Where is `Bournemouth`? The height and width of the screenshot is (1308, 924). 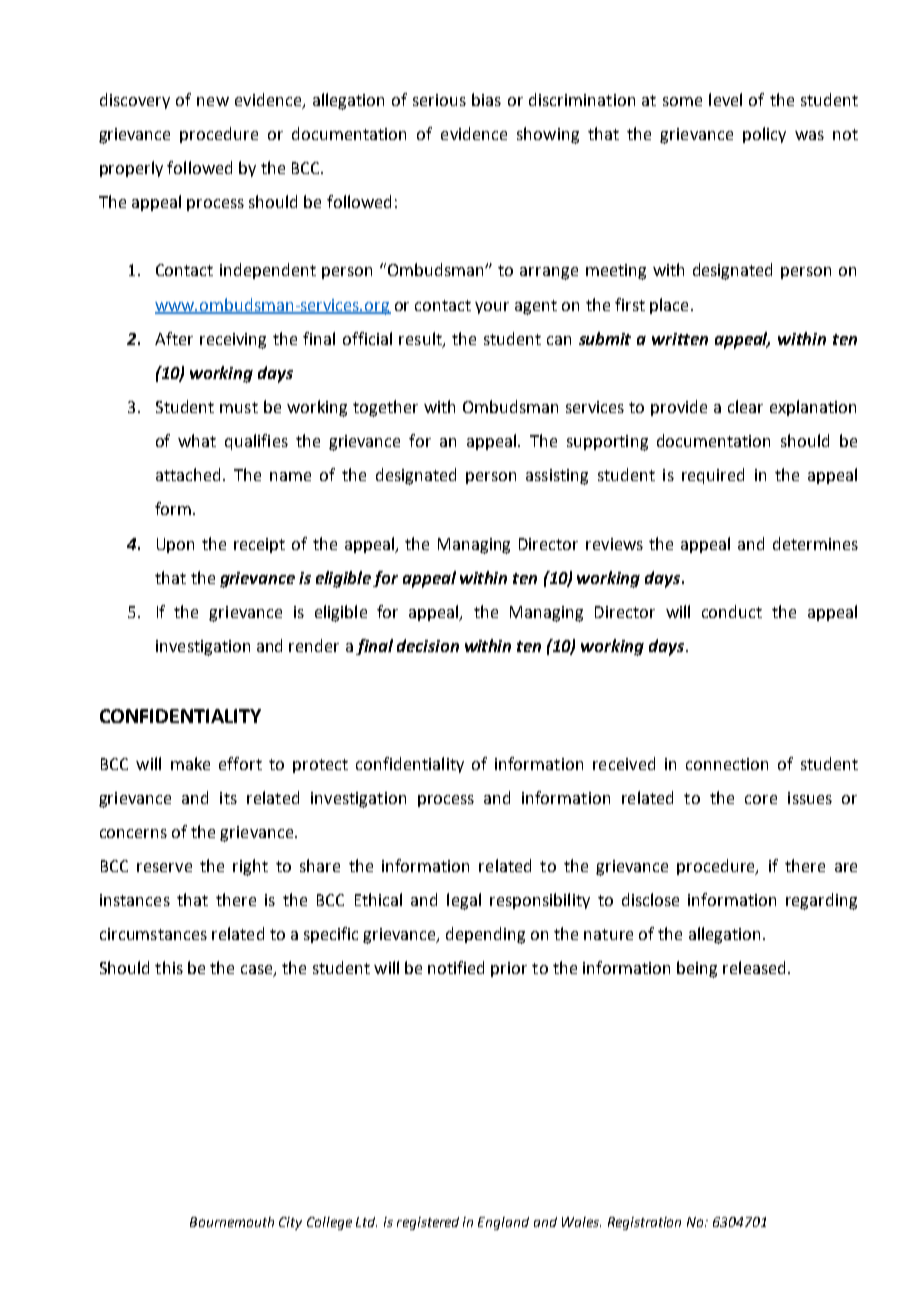 Bournemouth is located at coordinates (232, 1222).
